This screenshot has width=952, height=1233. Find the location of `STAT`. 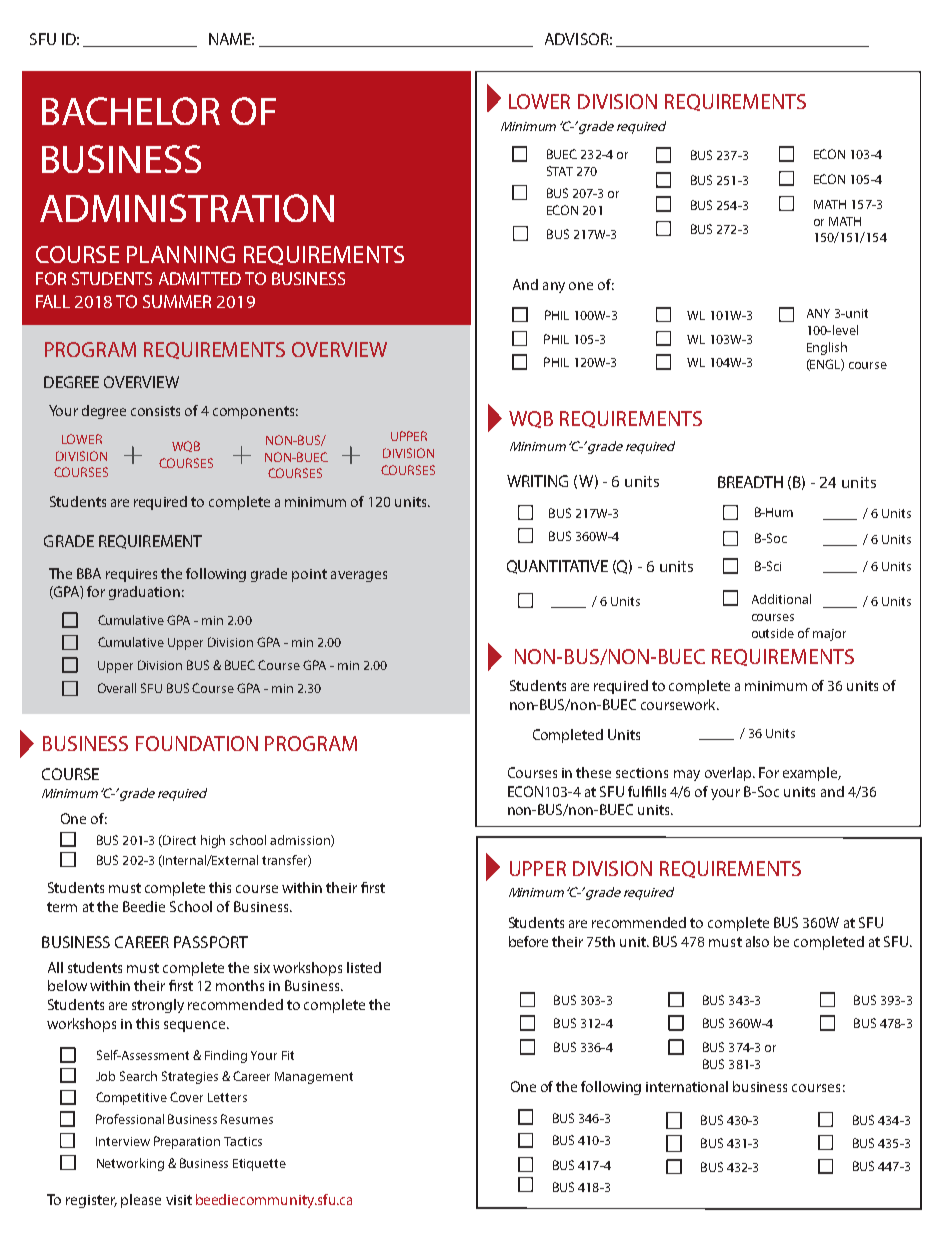

STAT is located at coordinates (560, 171).
